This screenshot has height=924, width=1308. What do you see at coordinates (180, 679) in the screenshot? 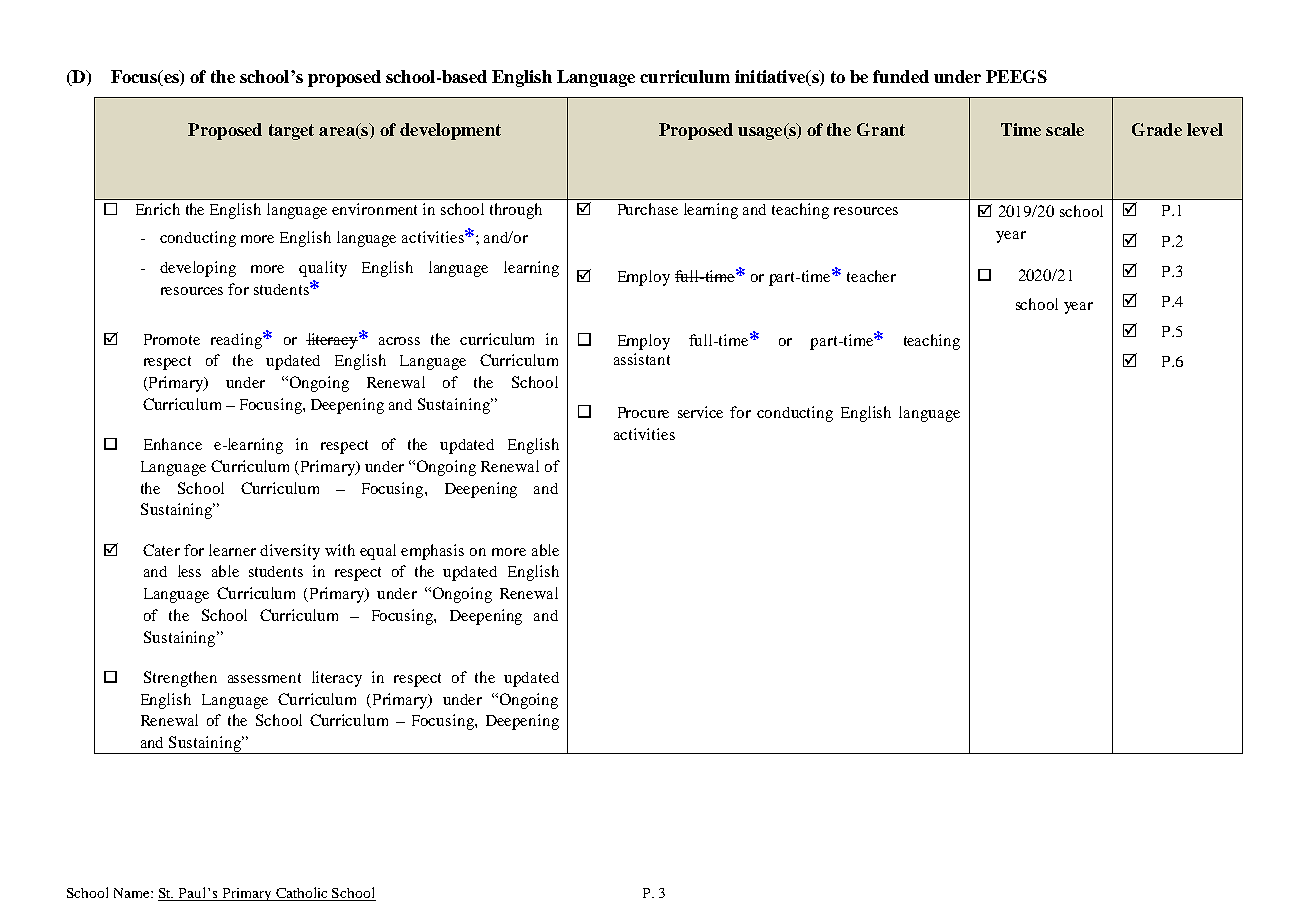
I see `Strengthen` at bounding box center [180, 679].
